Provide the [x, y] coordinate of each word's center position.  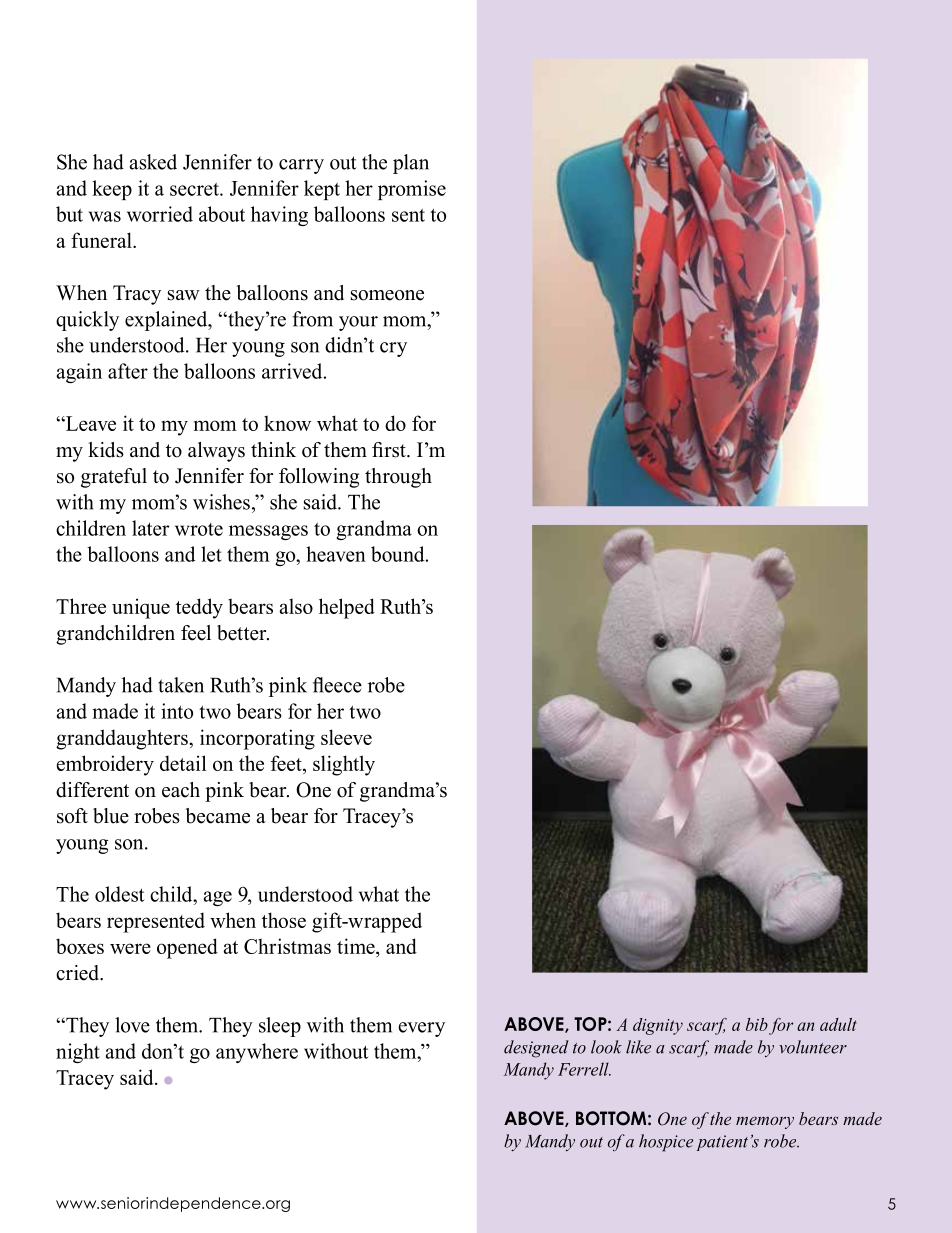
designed [536, 1049]
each [181, 790]
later [150, 528]
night [78, 1053]
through [398, 478]
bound [399, 554]
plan [411, 164]
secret [195, 189]
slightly [344, 765]
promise [412, 190]
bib [757, 1024]
